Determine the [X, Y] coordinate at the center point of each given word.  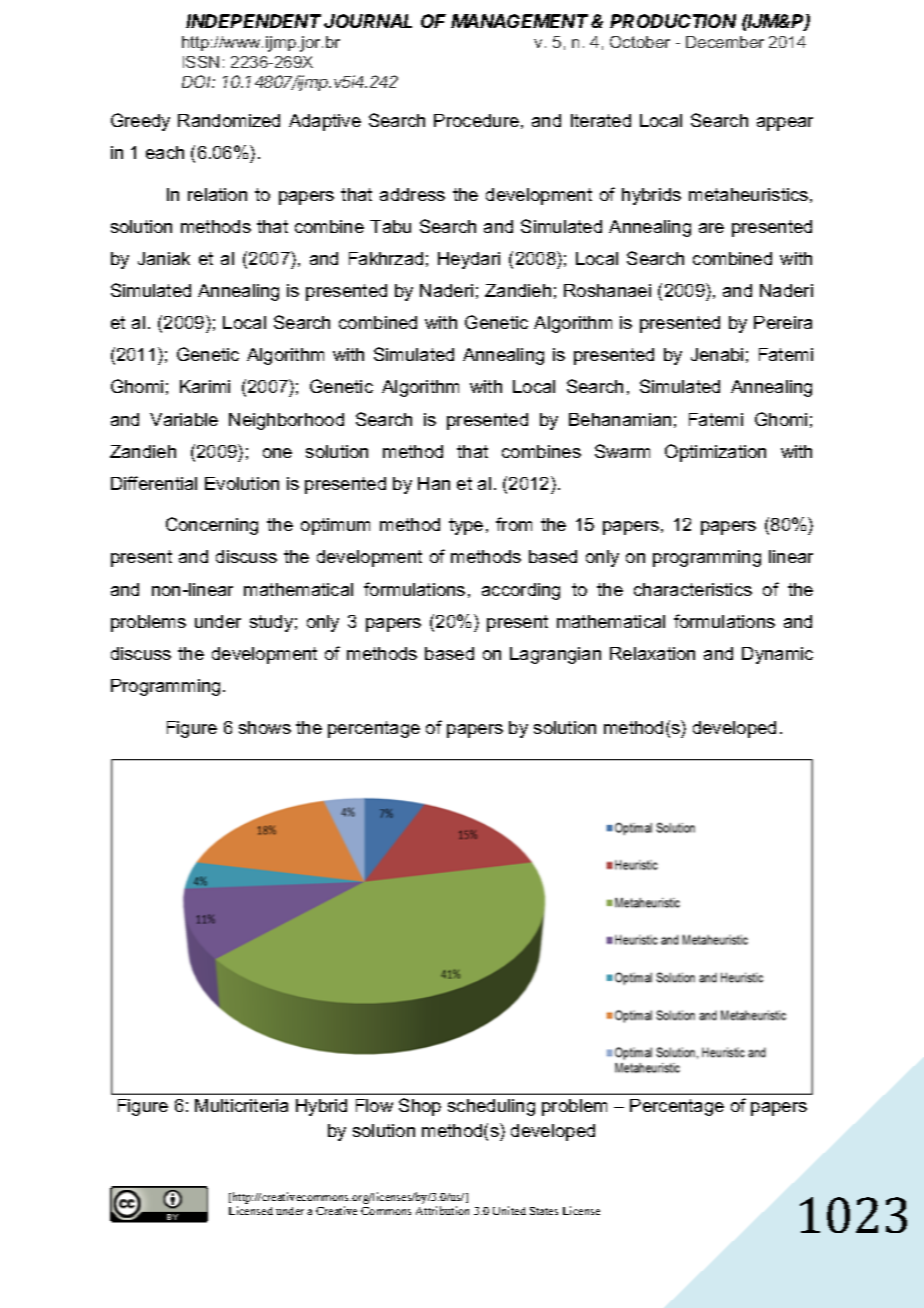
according [521, 591]
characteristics [693, 589]
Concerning [212, 526]
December [725, 42]
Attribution [442, 1210]
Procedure [476, 120]
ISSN [201, 62]
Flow [374, 1105]
